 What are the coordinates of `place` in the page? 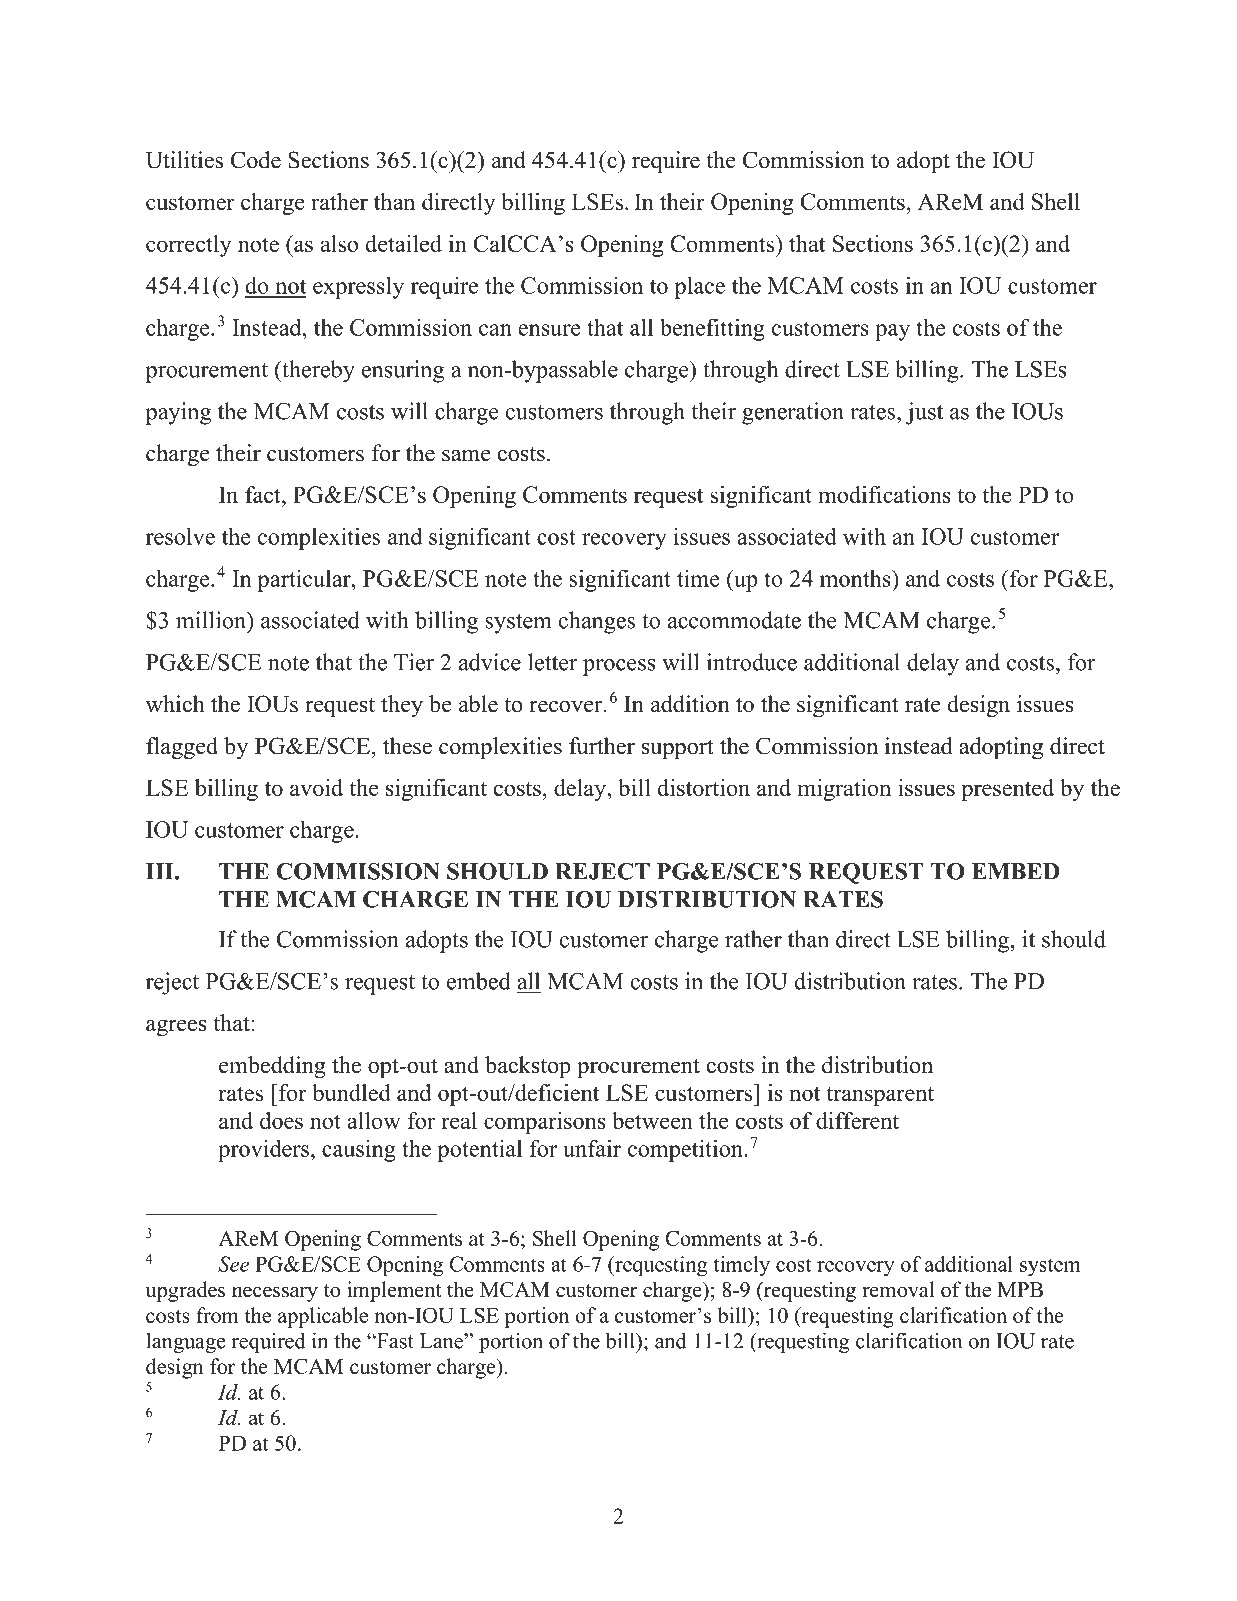 It's located at (699, 287).
